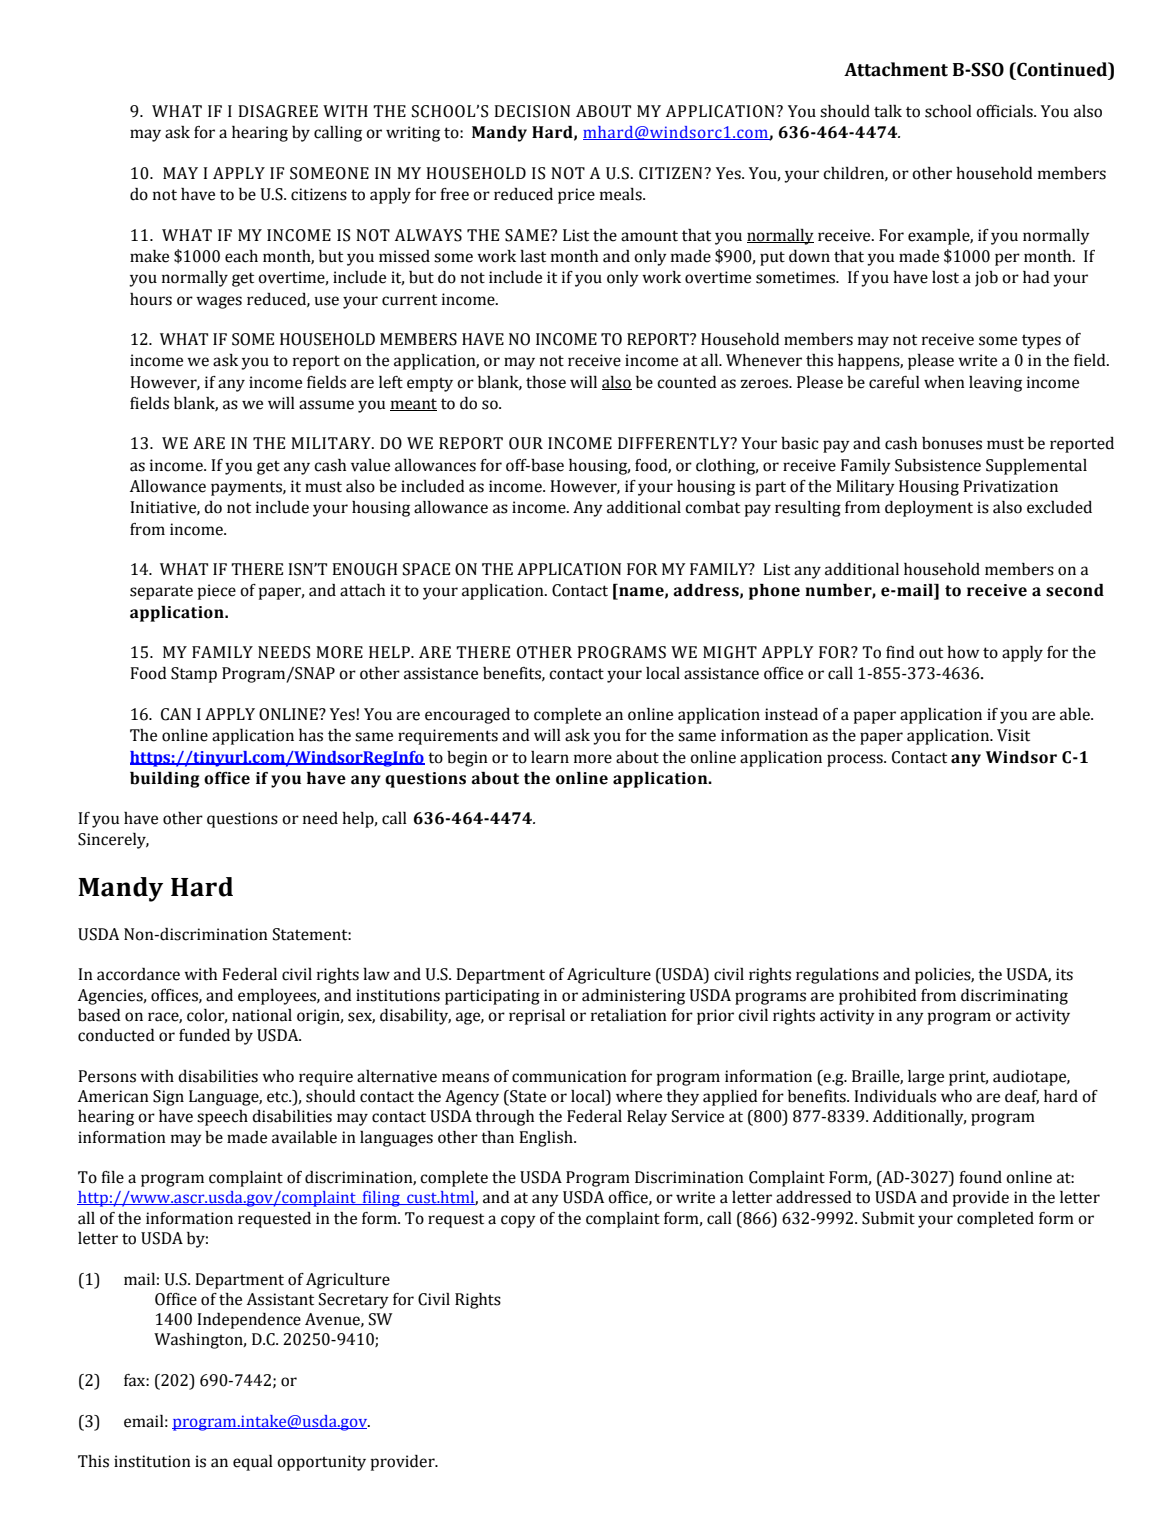 The height and width of the screenshot is (1522, 1176). What do you see at coordinates (532, 111) in the screenshot?
I see `DECISION` at bounding box center [532, 111].
